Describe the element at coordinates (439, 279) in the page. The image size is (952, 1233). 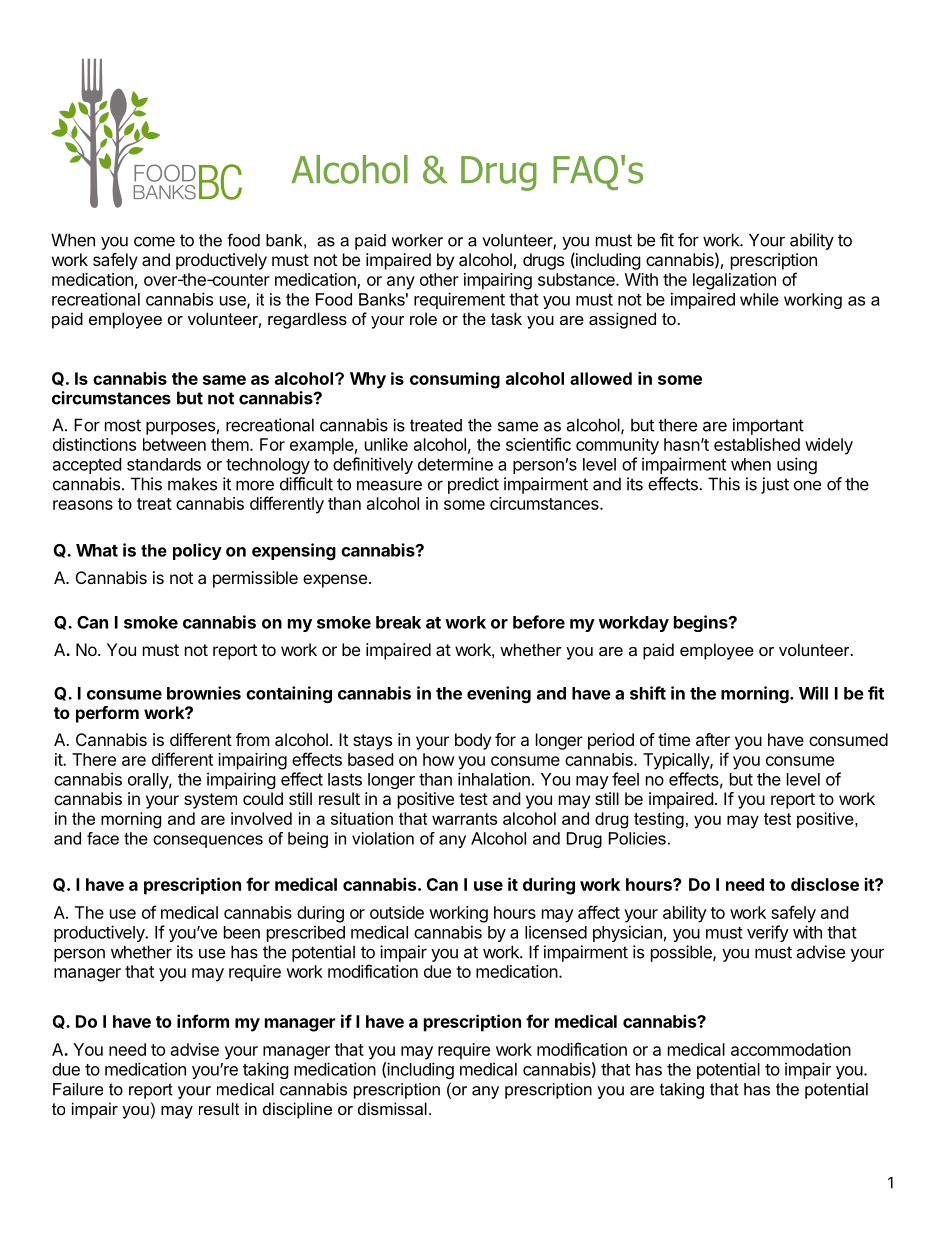
I see `other` at that location.
